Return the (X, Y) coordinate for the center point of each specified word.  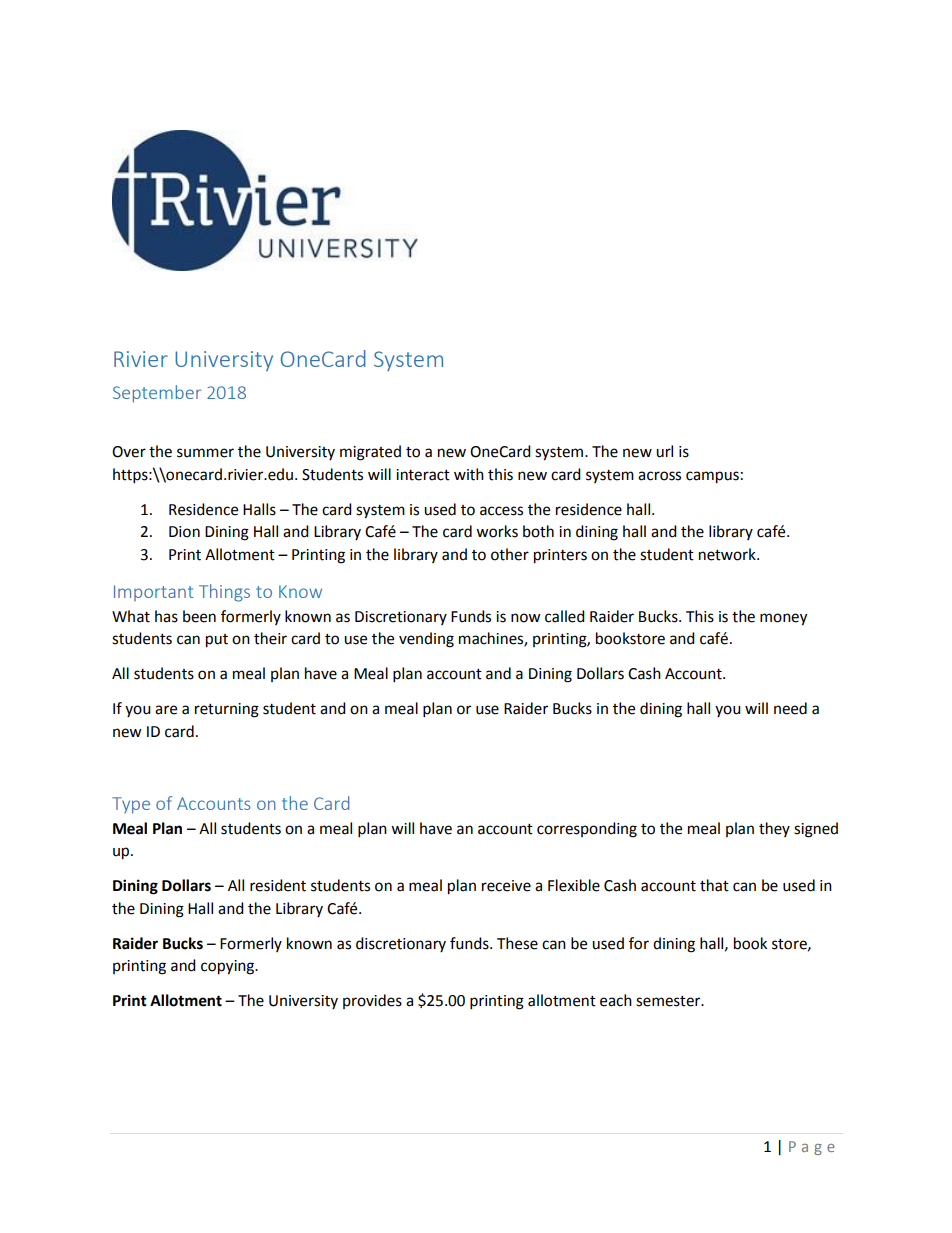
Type (131, 805)
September (157, 394)
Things (224, 593)
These (517, 943)
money (783, 619)
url (664, 451)
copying (229, 967)
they (774, 829)
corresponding (587, 830)
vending (426, 640)
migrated (370, 453)
